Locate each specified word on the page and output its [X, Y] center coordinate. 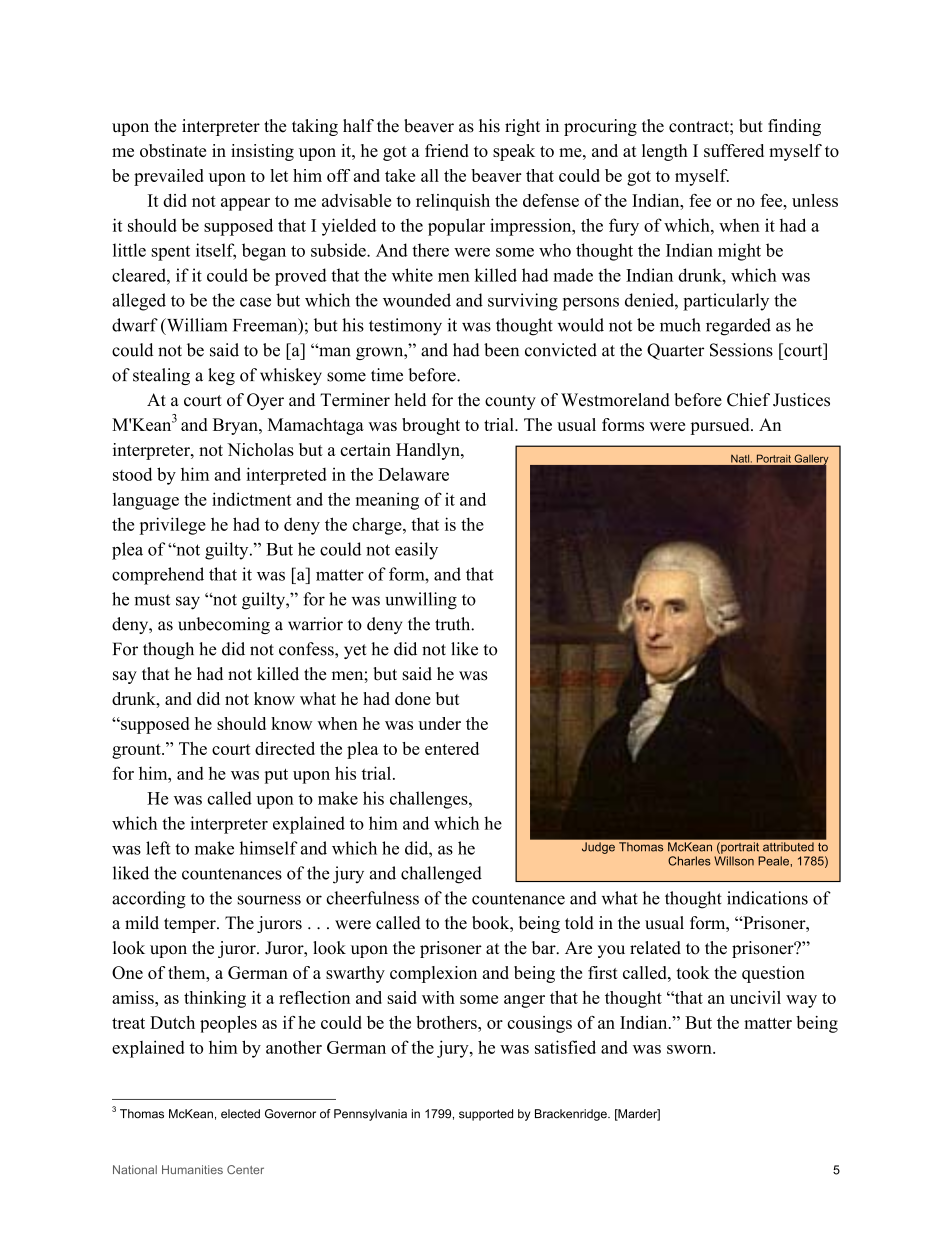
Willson [734, 861]
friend [447, 150]
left [158, 848]
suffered [734, 150]
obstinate [173, 150]
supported [486, 1115]
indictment [251, 499]
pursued [721, 426]
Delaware [413, 474]
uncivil [755, 997]
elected [240, 1114]
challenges [430, 800]
